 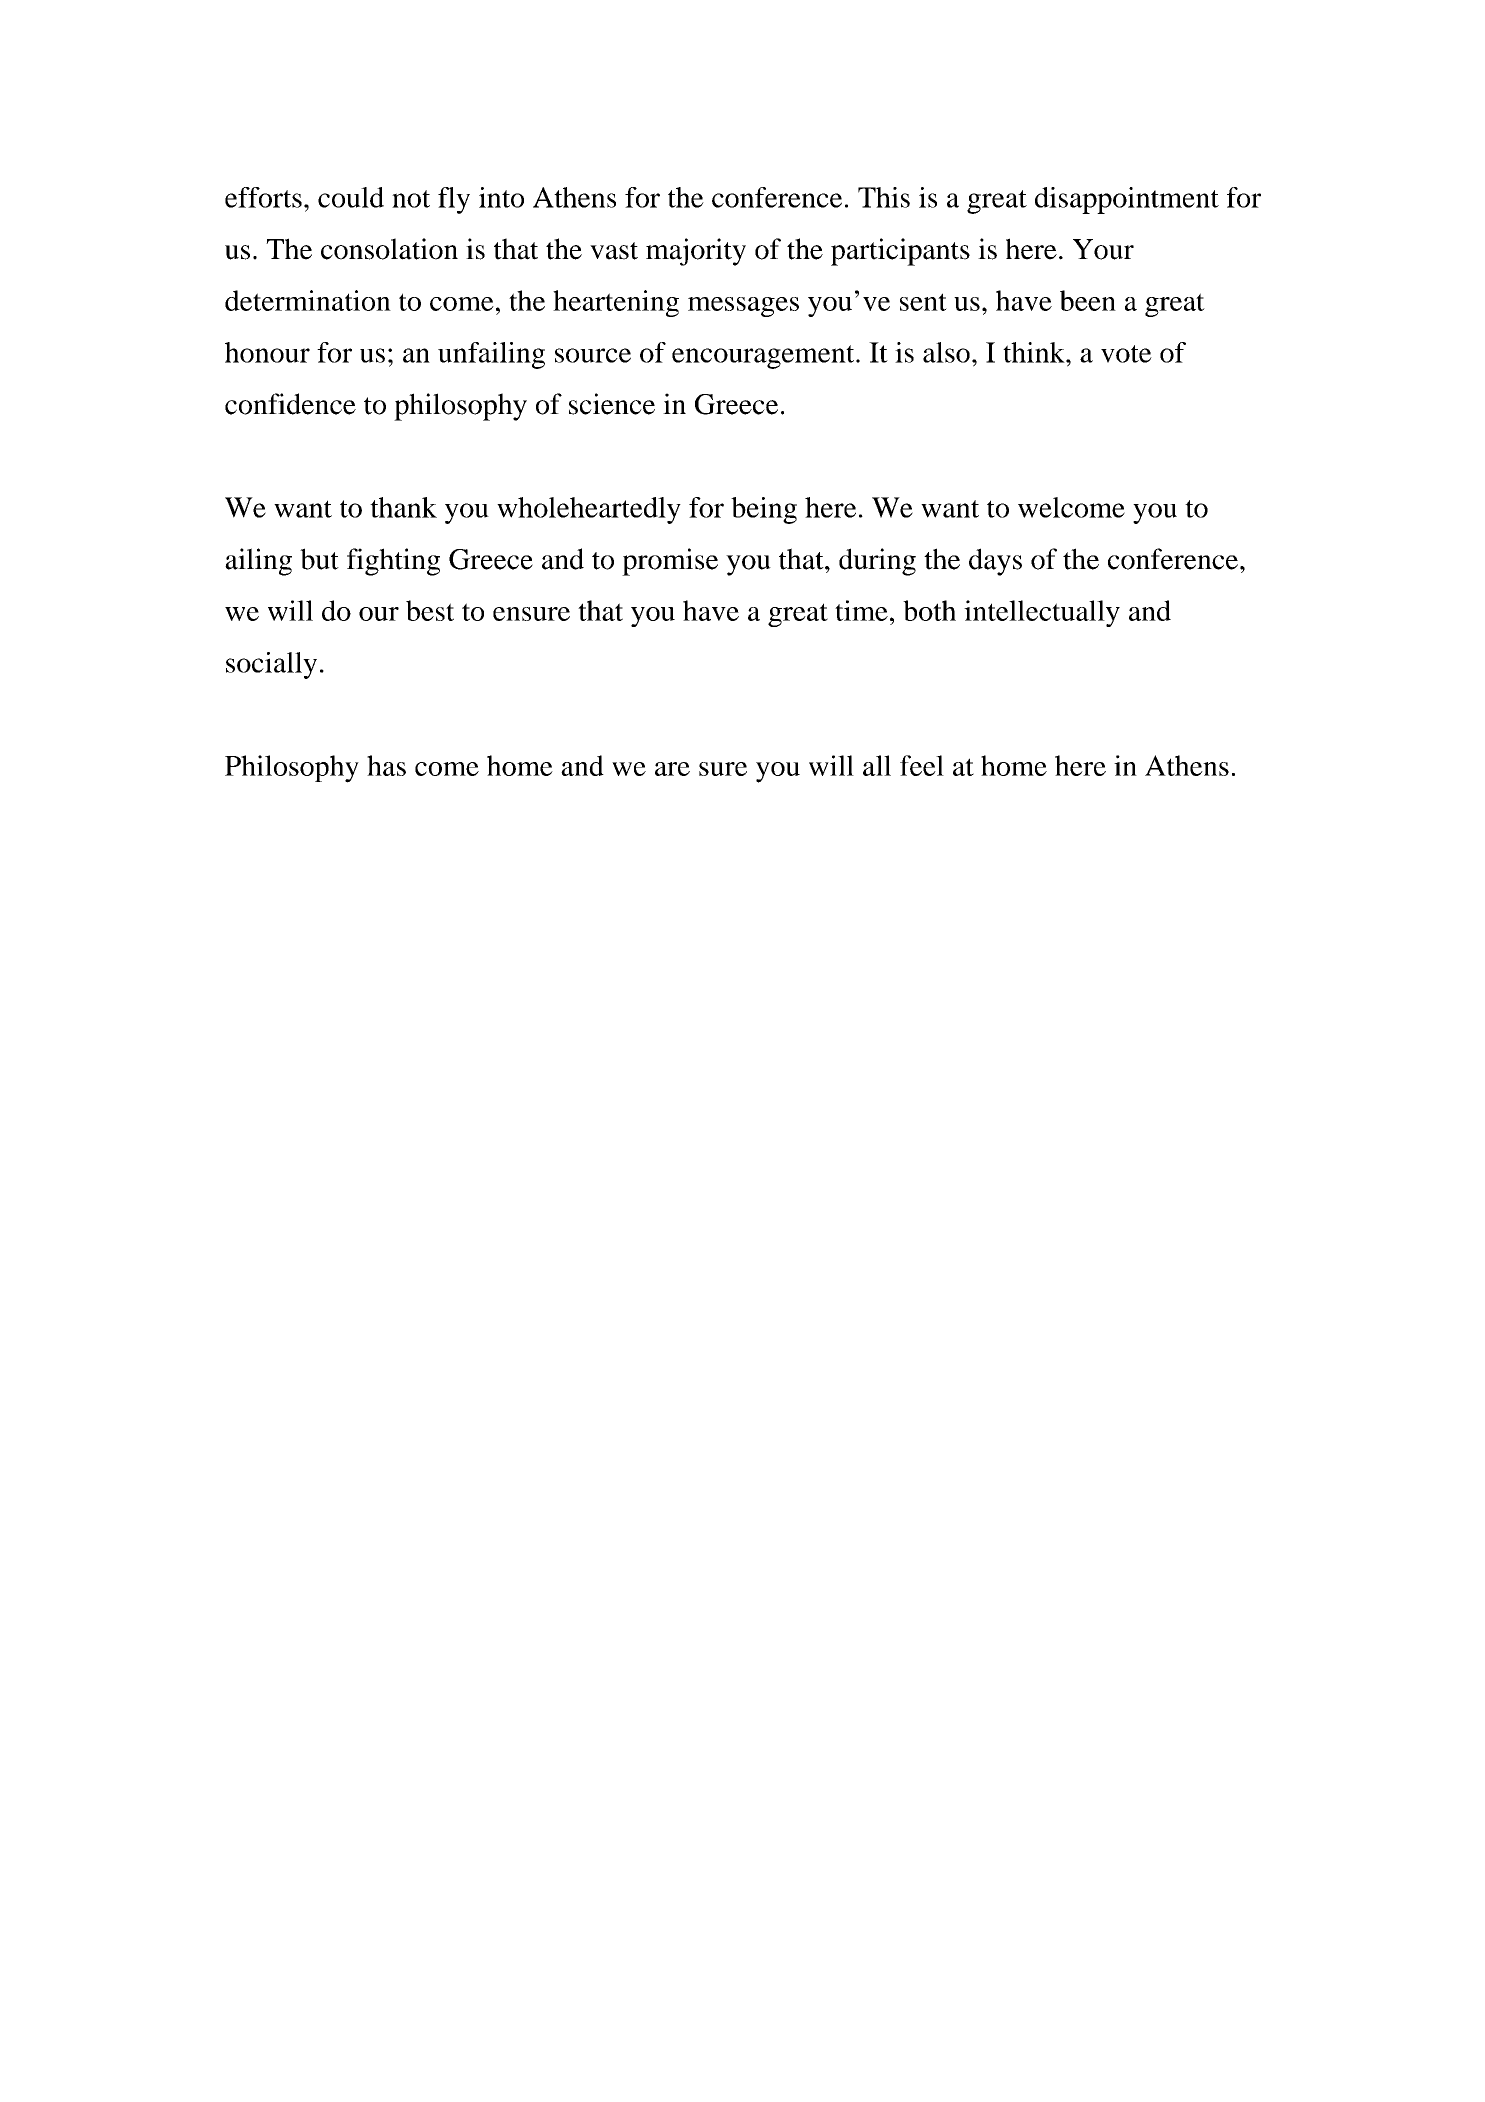 I want to click on has, so click(x=386, y=765).
